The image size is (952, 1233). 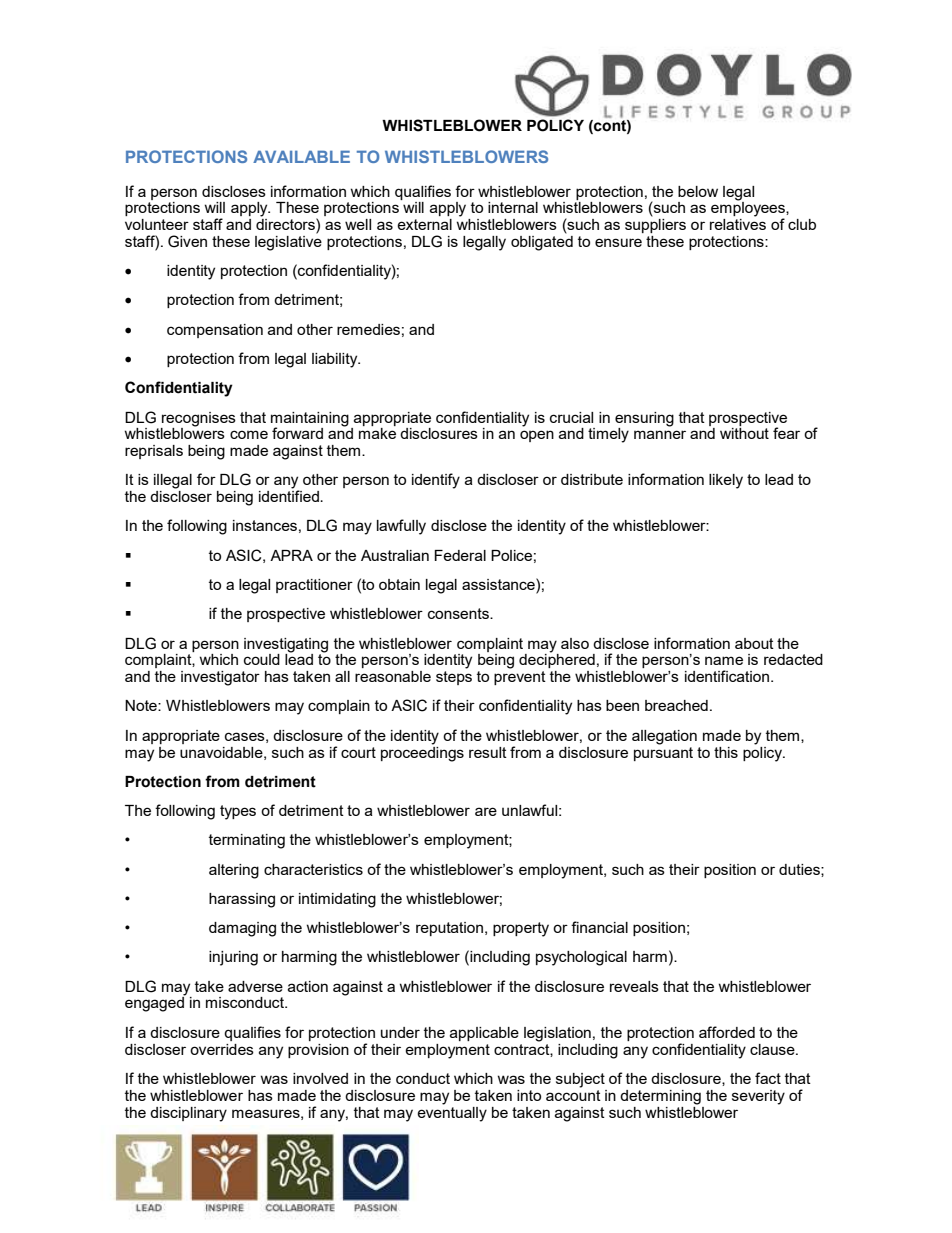 I want to click on investigator, so click(x=220, y=678).
